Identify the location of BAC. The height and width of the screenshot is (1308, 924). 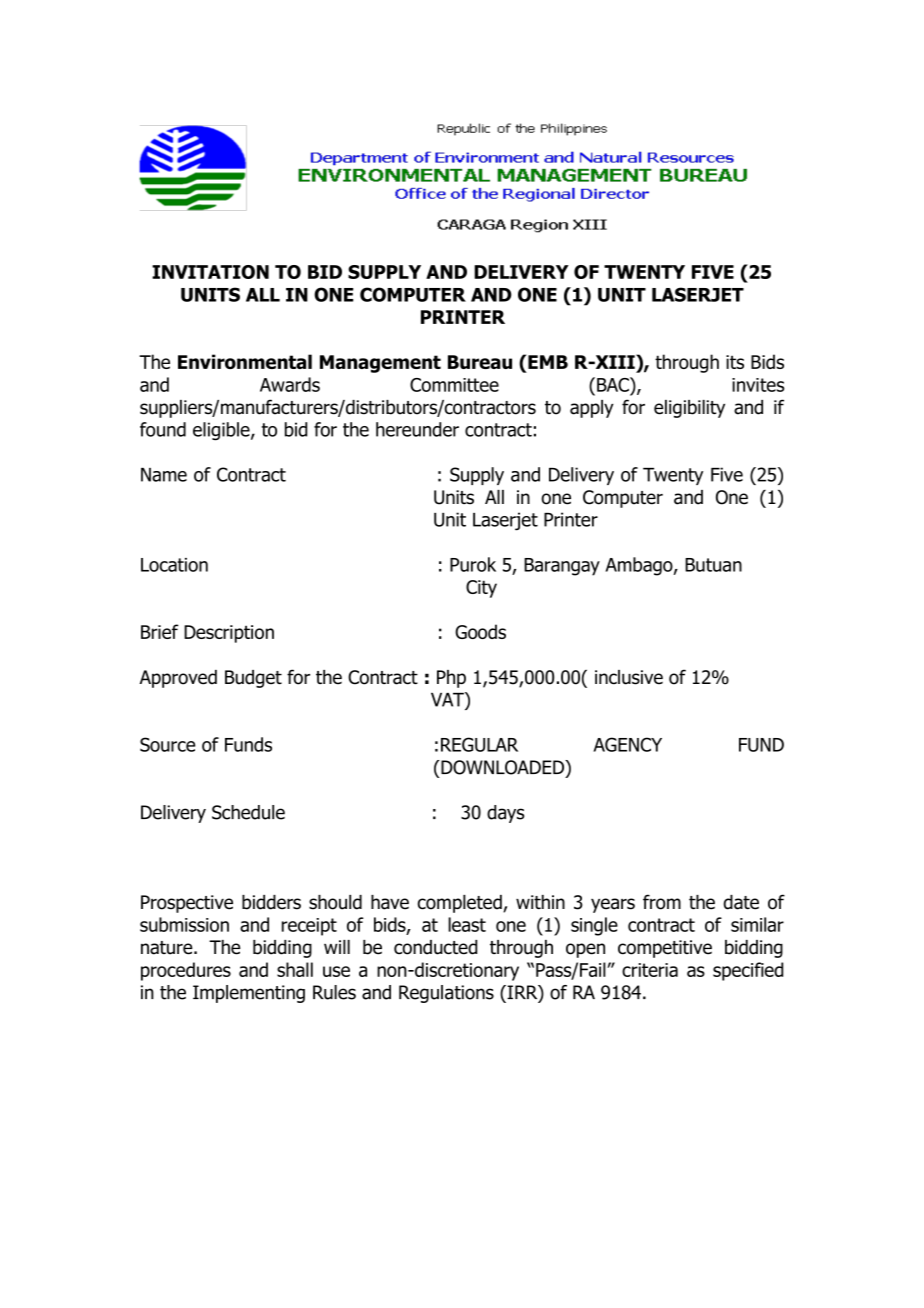
(614, 384).
